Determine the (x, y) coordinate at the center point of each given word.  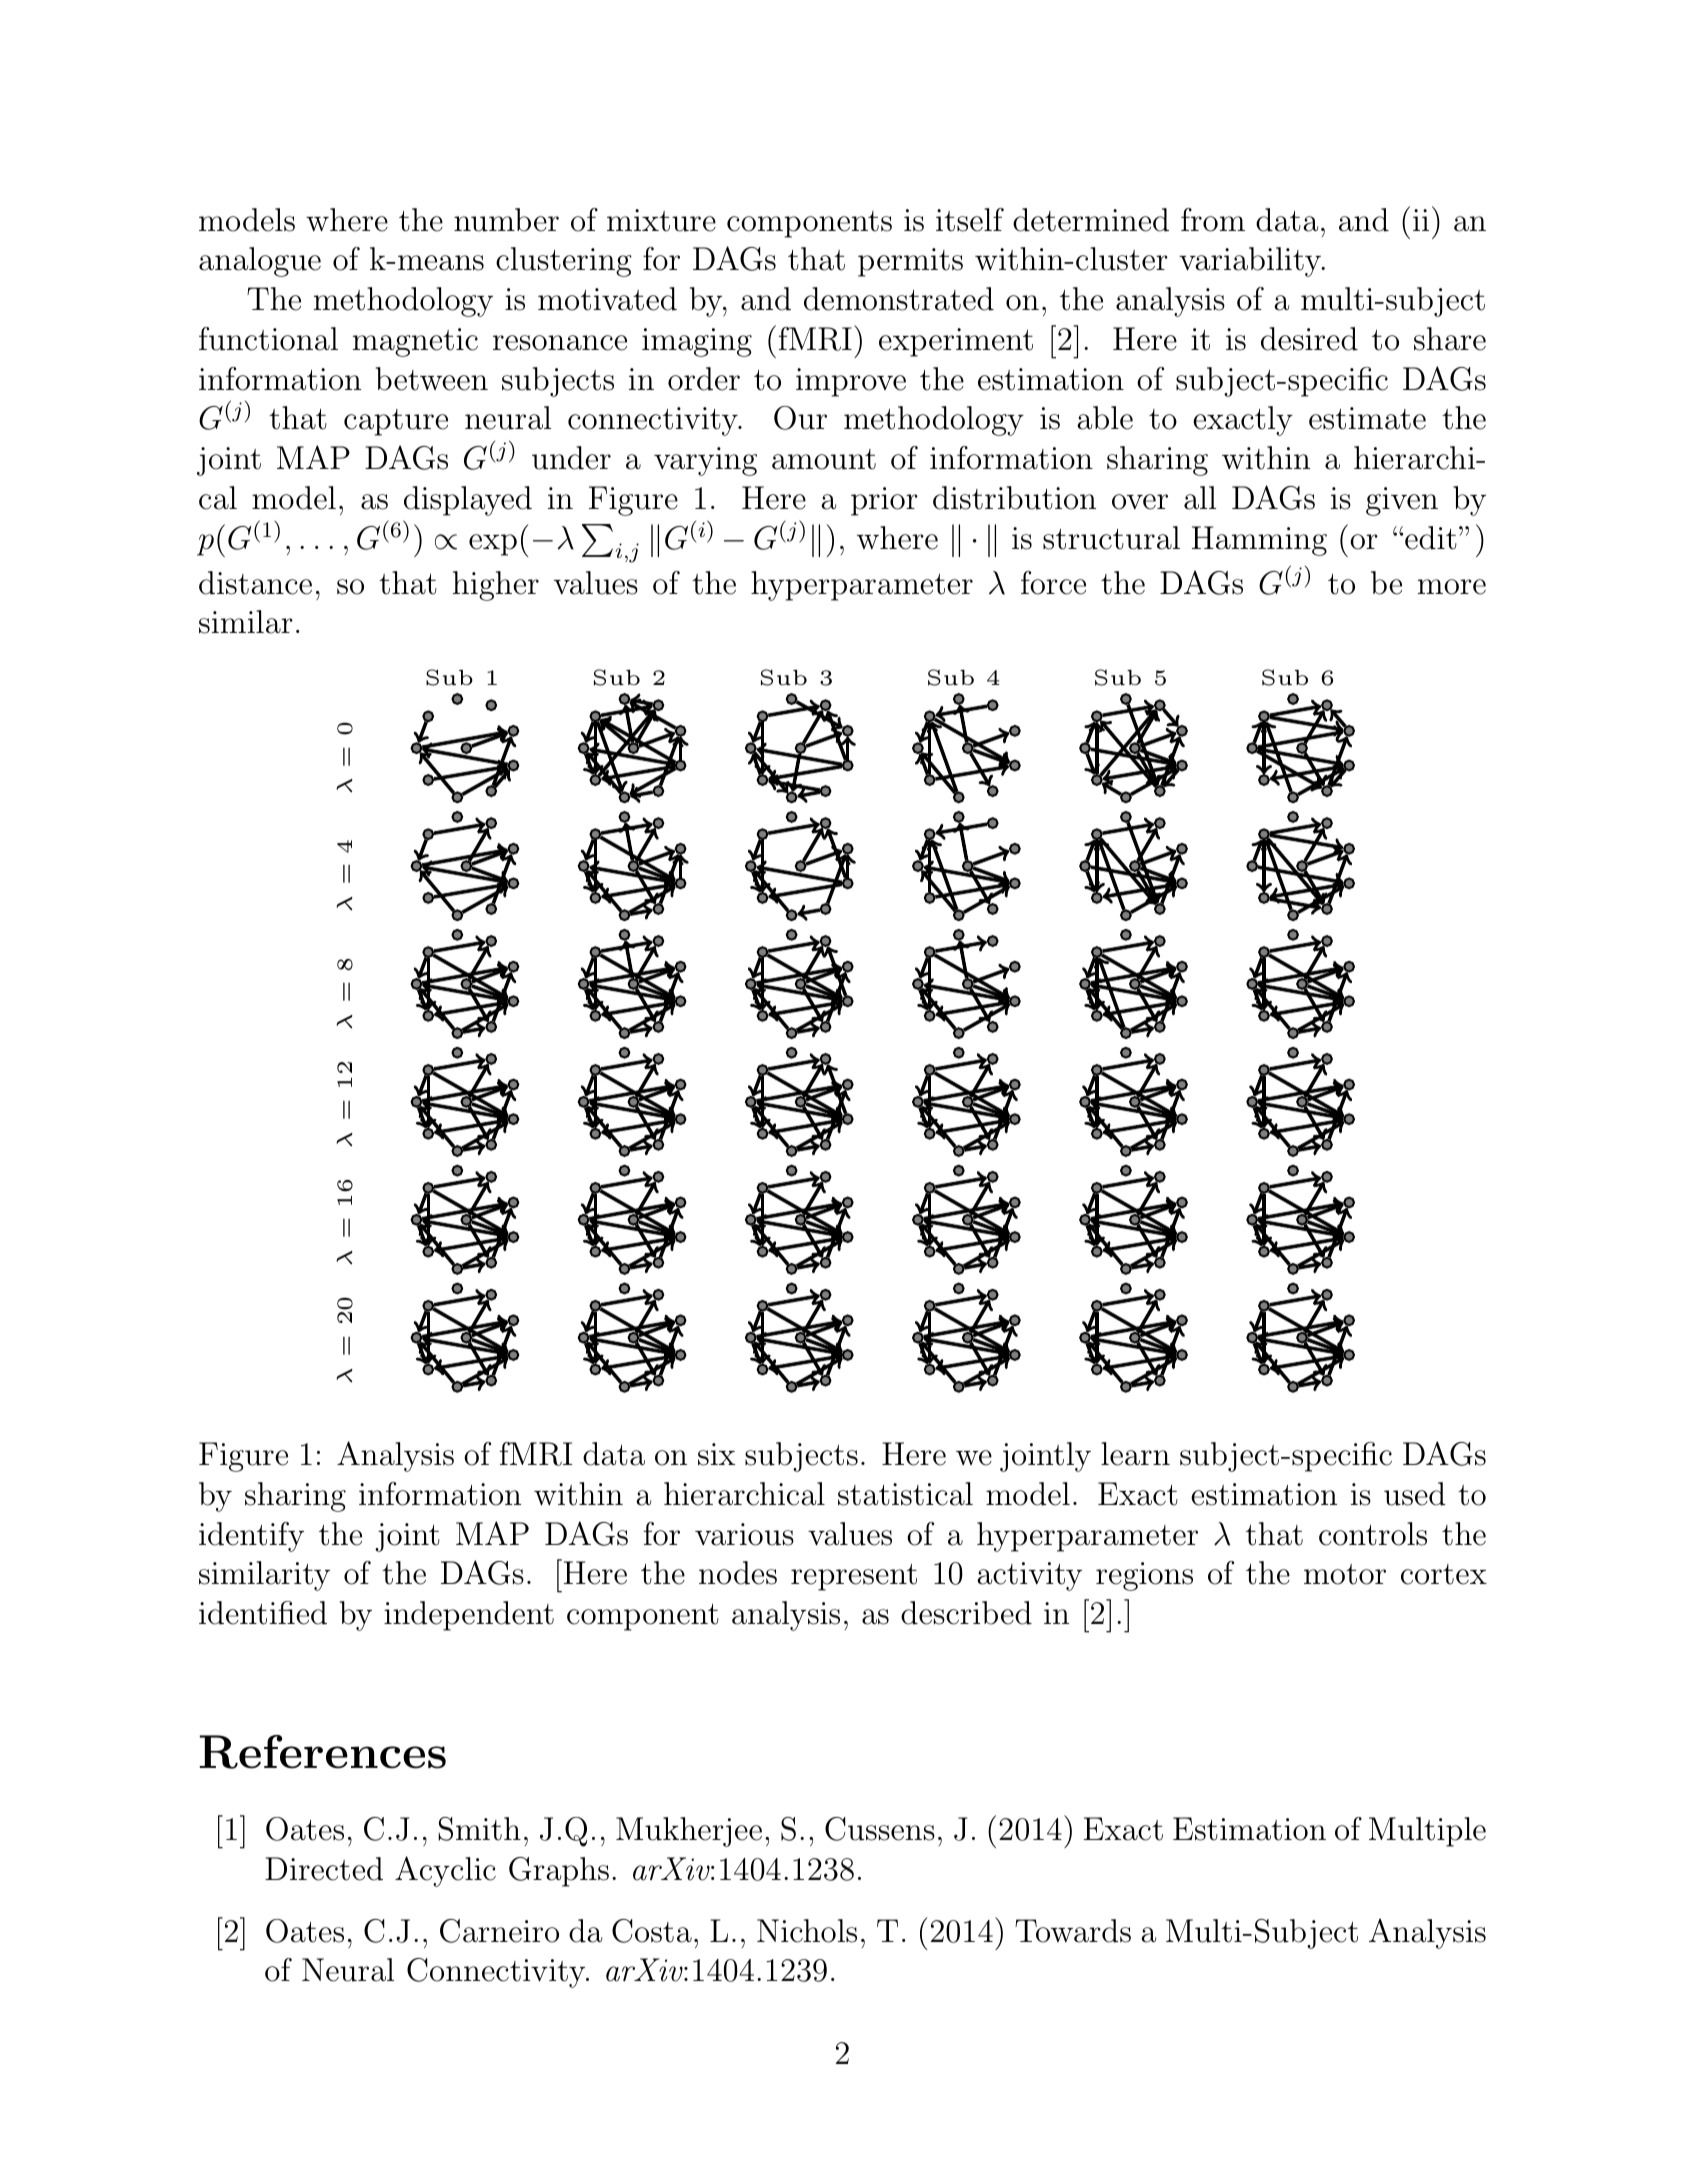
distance (255, 583)
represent (854, 1577)
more (1452, 587)
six (716, 1454)
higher (496, 586)
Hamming (1259, 541)
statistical (905, 1494)
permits (910, 262)
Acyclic (445, 1871)
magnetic (415, 342)
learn (1135, 1454)
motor (1345, 1574)
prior (884, 501)
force (1053, 583)
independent (469, 1616)
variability (1251, 262)
